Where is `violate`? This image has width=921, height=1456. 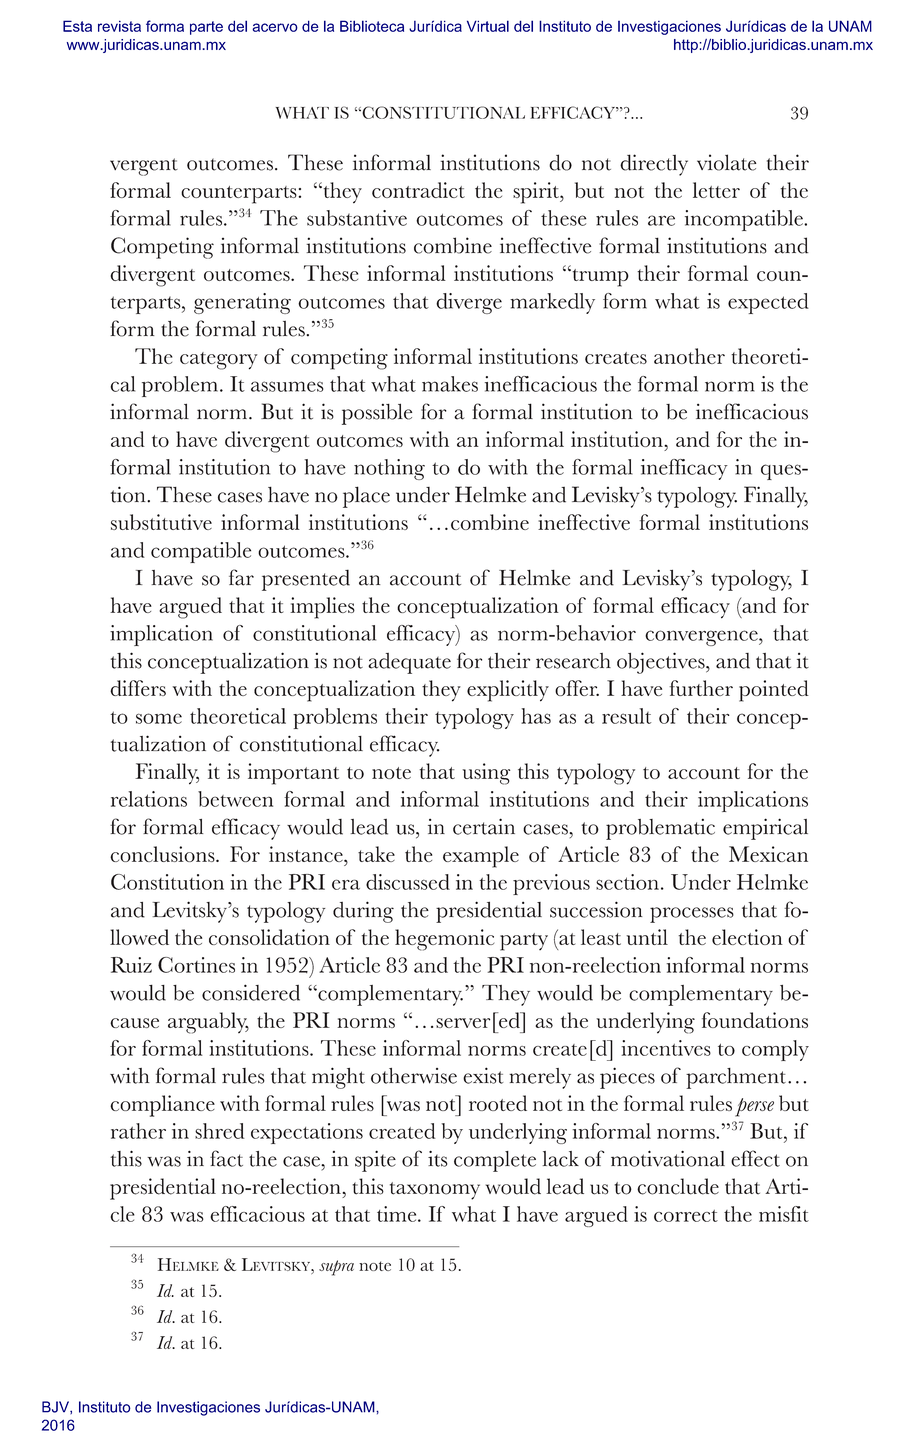 violate is located at coordinates (727, 162).
